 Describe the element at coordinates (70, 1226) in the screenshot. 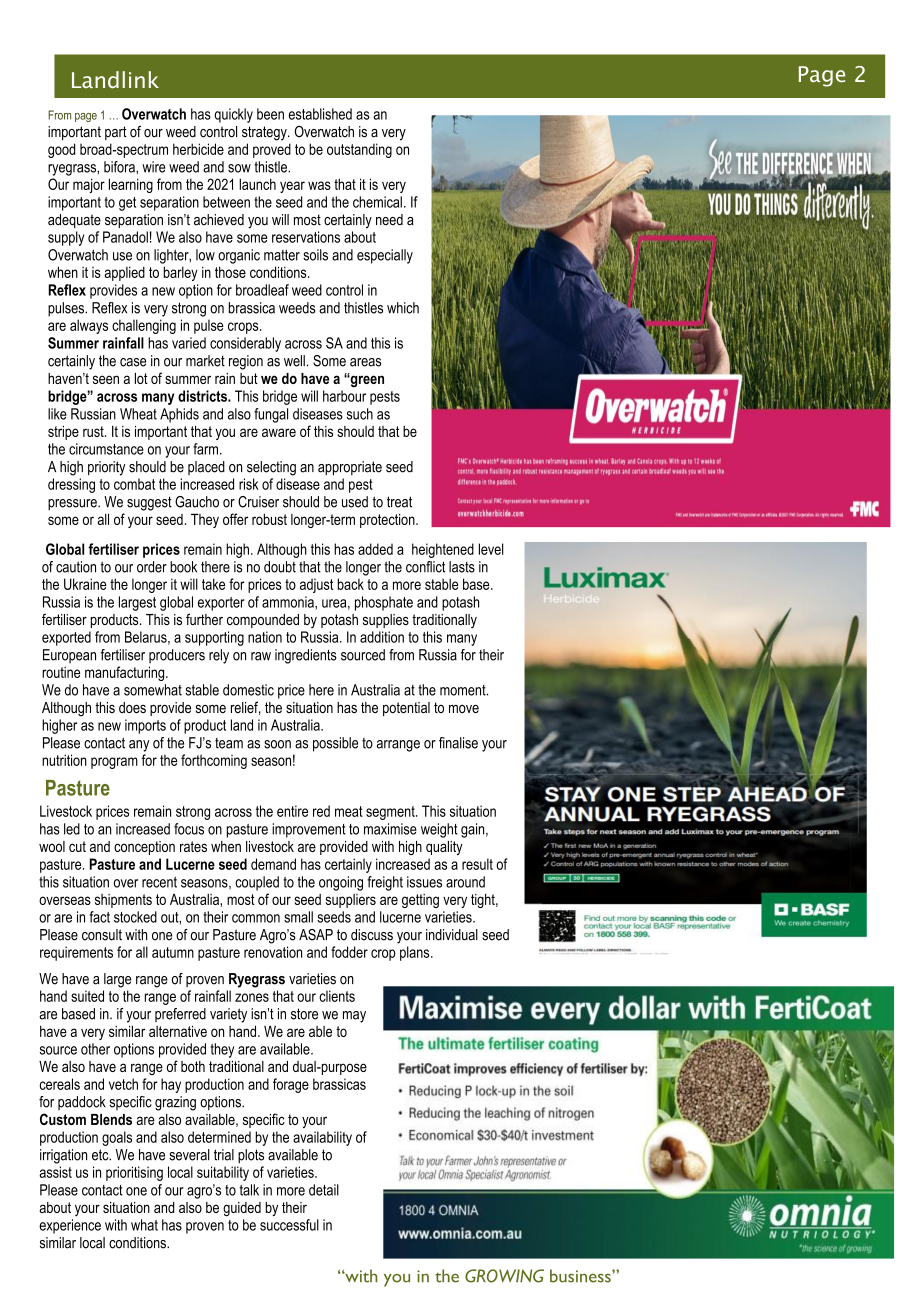

I see `experience` at that location.
